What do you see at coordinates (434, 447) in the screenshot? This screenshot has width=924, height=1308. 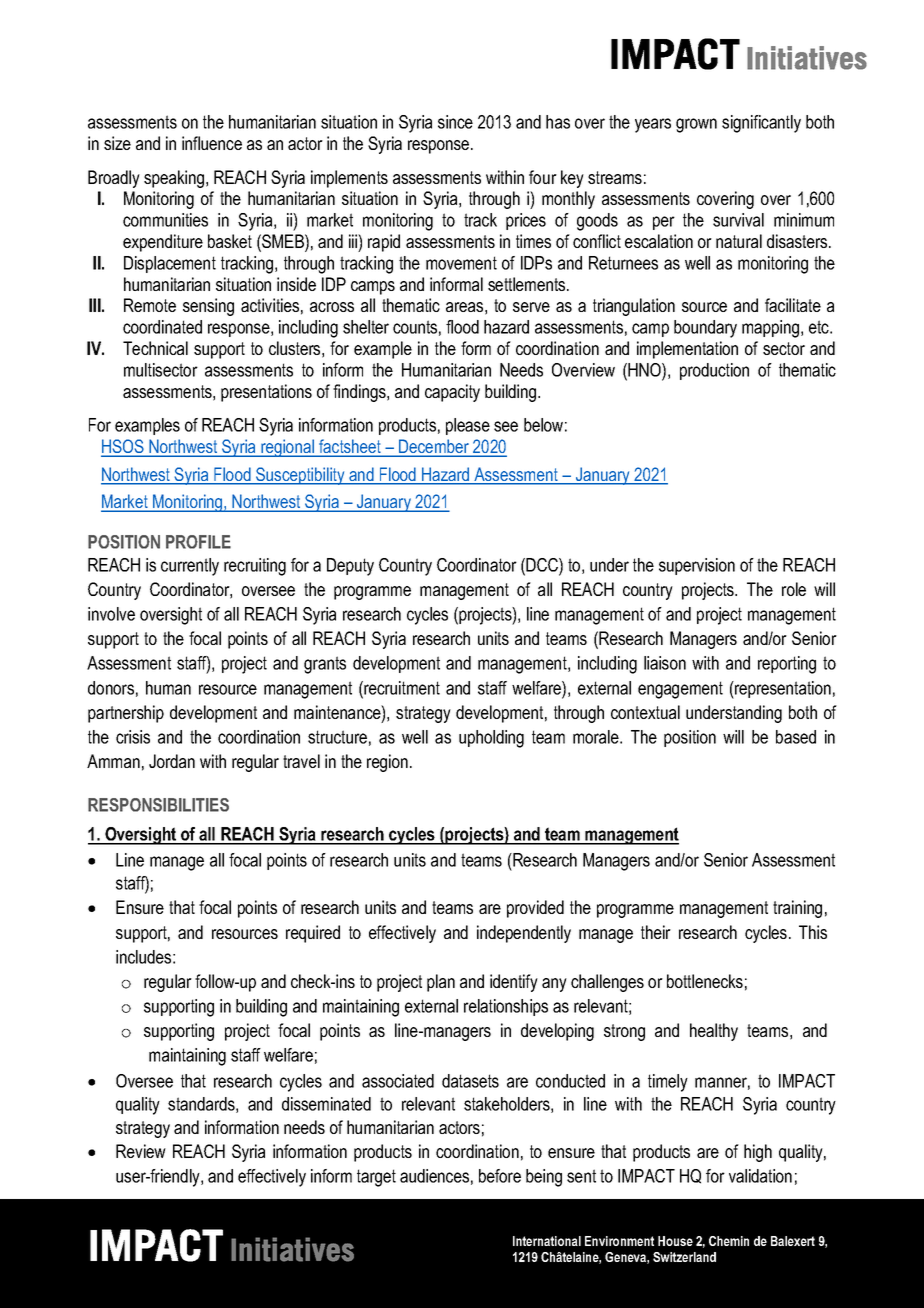 I see `December` at bounding box center [434, 447].
